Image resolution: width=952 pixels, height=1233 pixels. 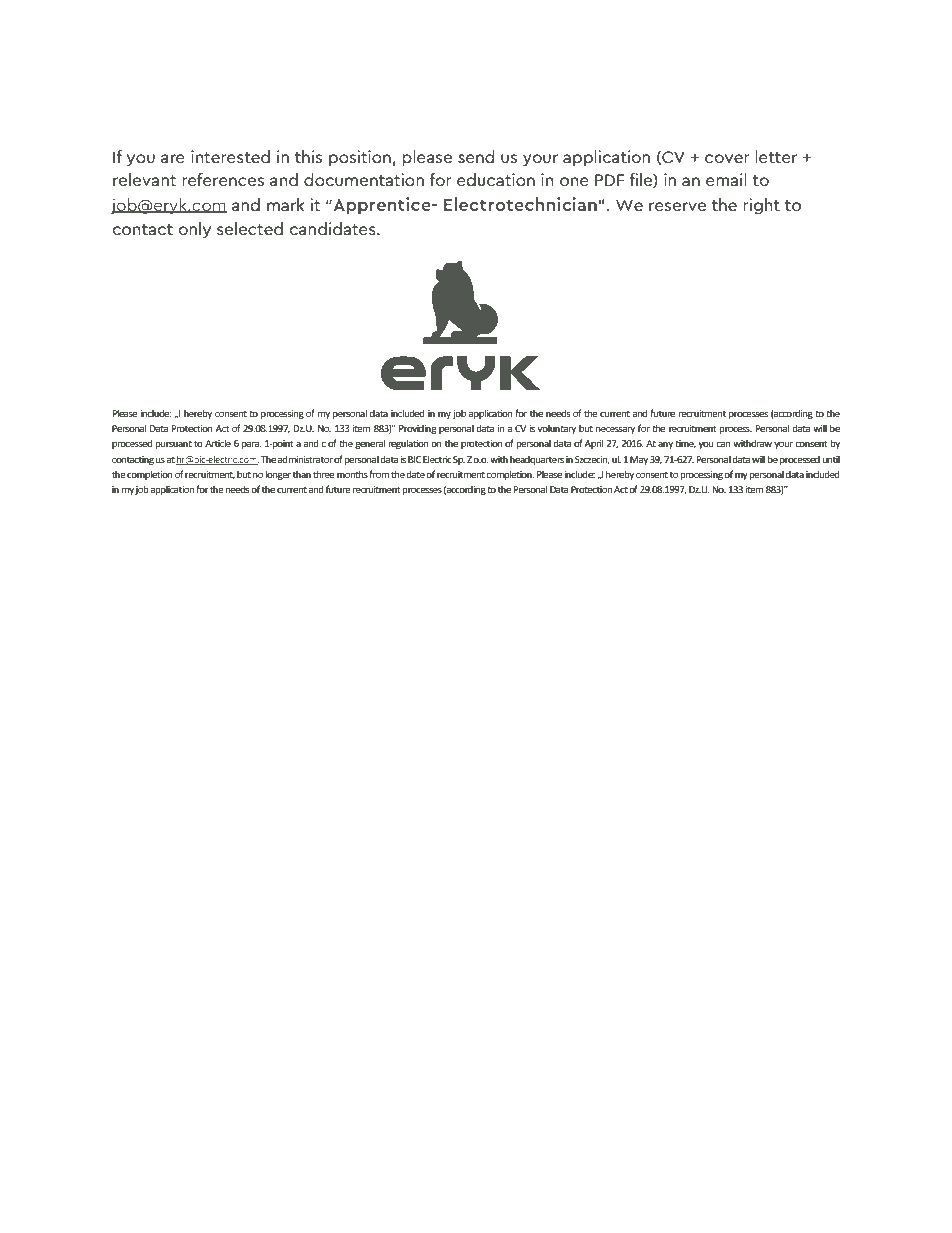 I want to click on send, so click(x=476, y=156).
